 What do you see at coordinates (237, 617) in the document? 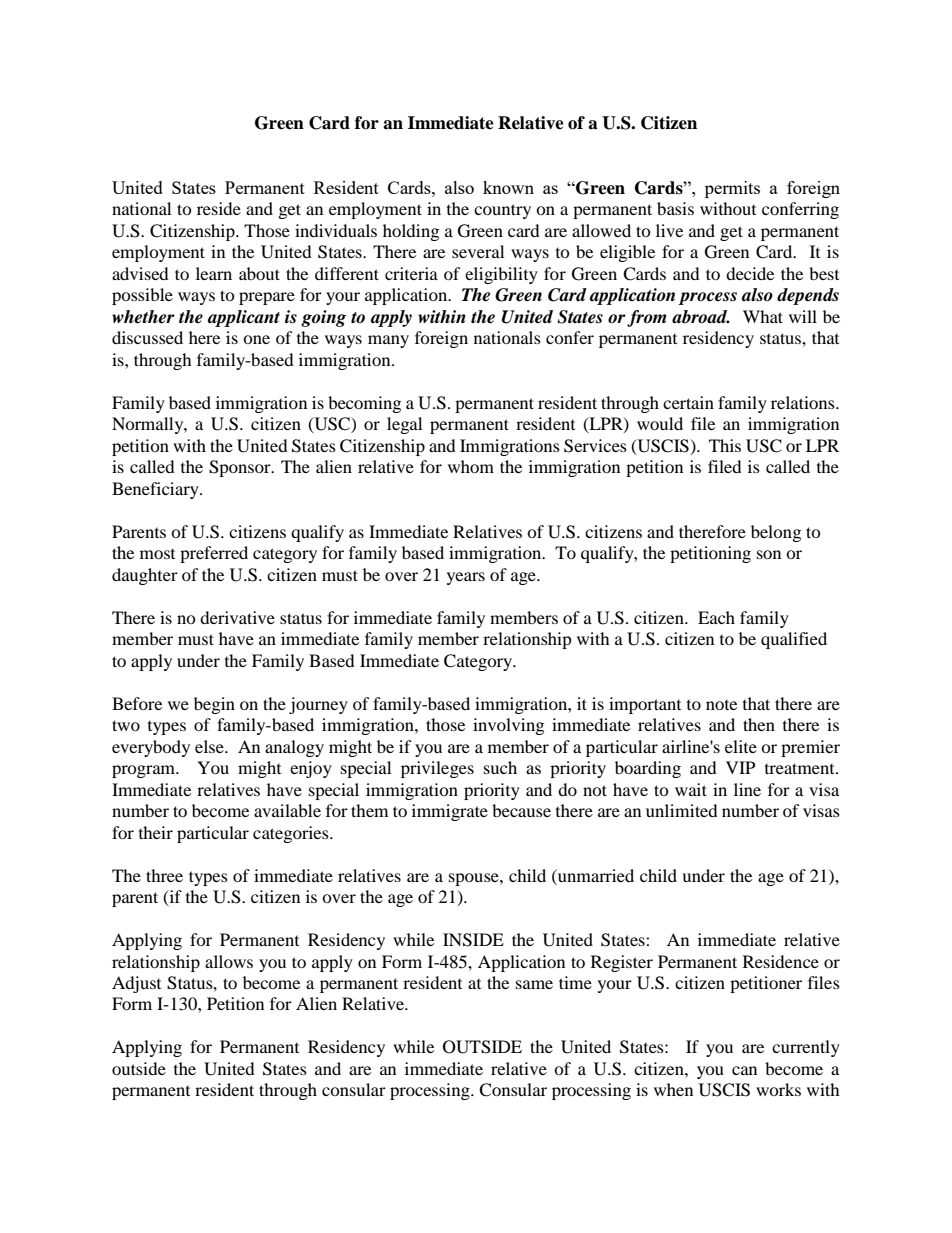
I see `derivative` at bounding box center [237, 617].
